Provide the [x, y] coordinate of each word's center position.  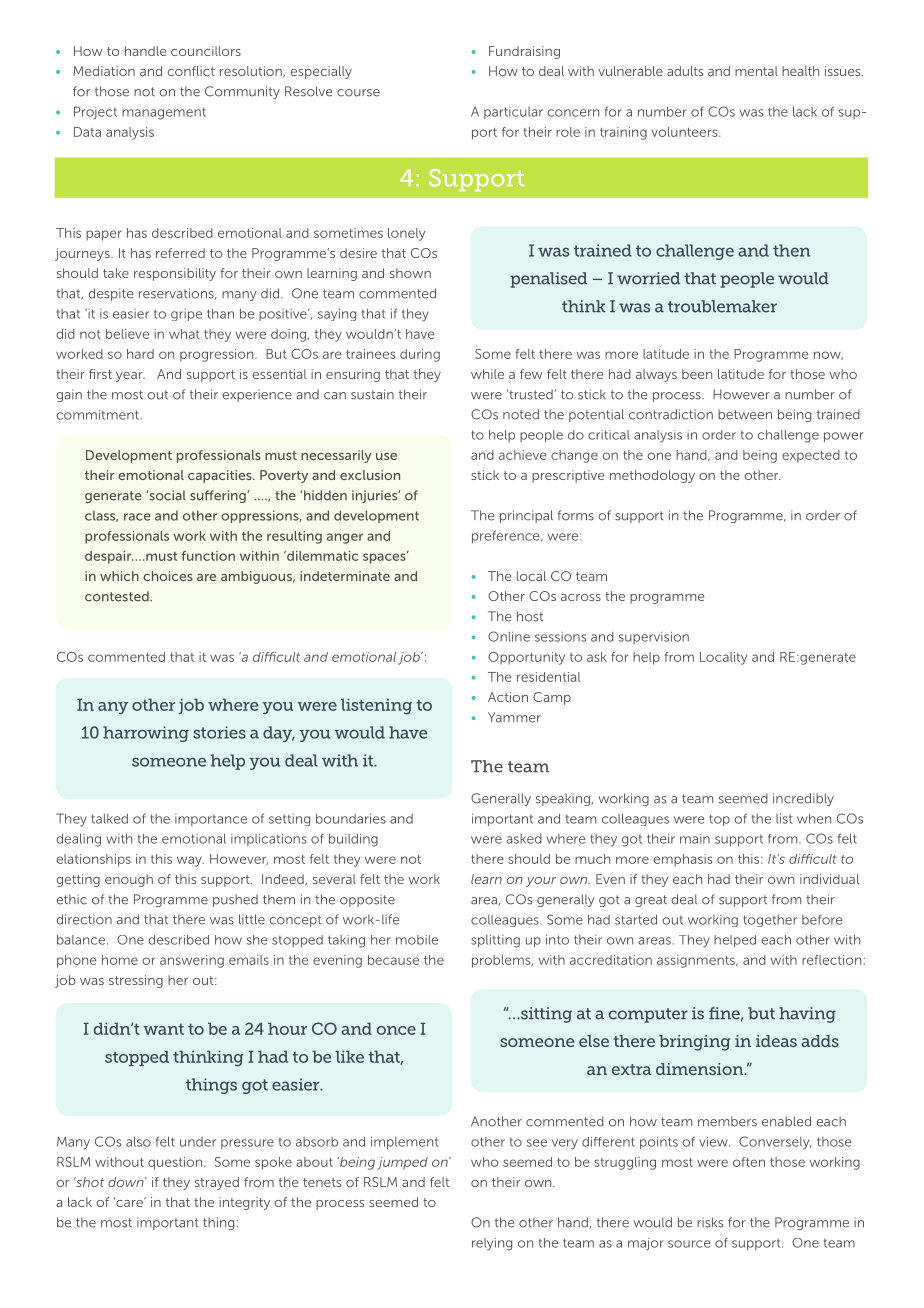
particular [513, 113]
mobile [417, 940]
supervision [654, 637]
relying [492, 1244]
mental [756, 71]
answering [192, 961]
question [176, 1163]
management [164, 113]
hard [140, 354]
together [770, 921]
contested [118, 596]
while [487, 374]
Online [509, 636]
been [697, 374]
